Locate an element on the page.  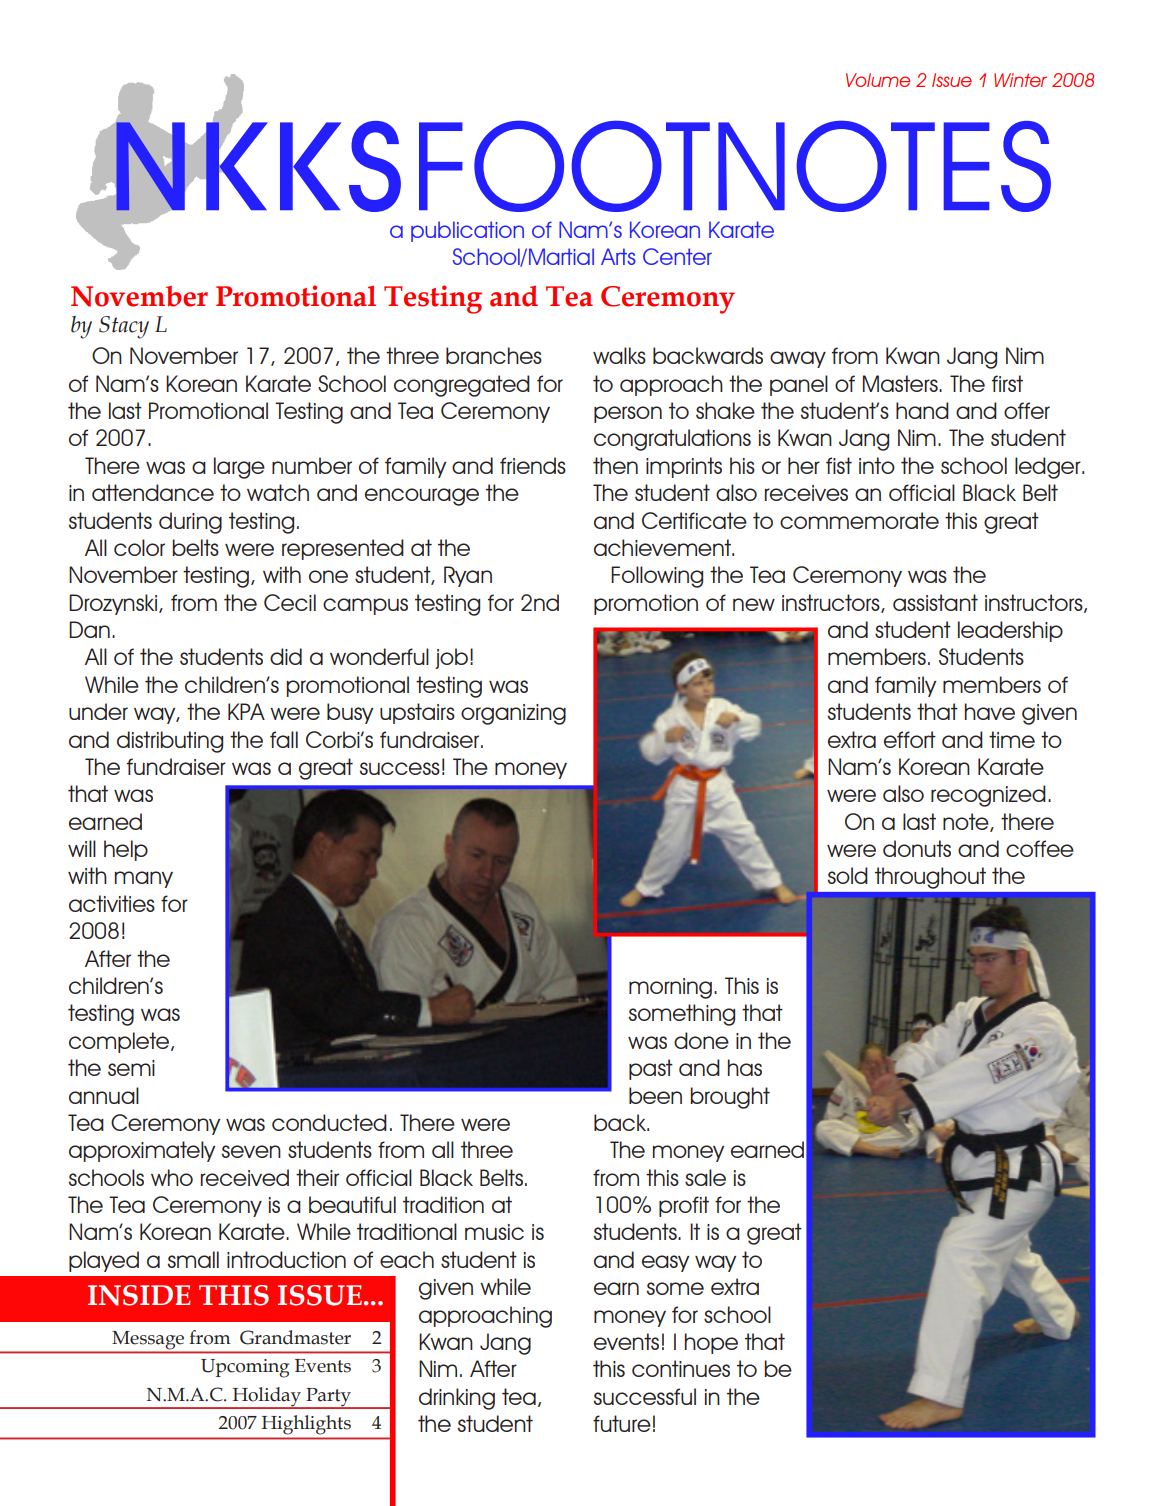
publication is located at coordinates (467, 231).
